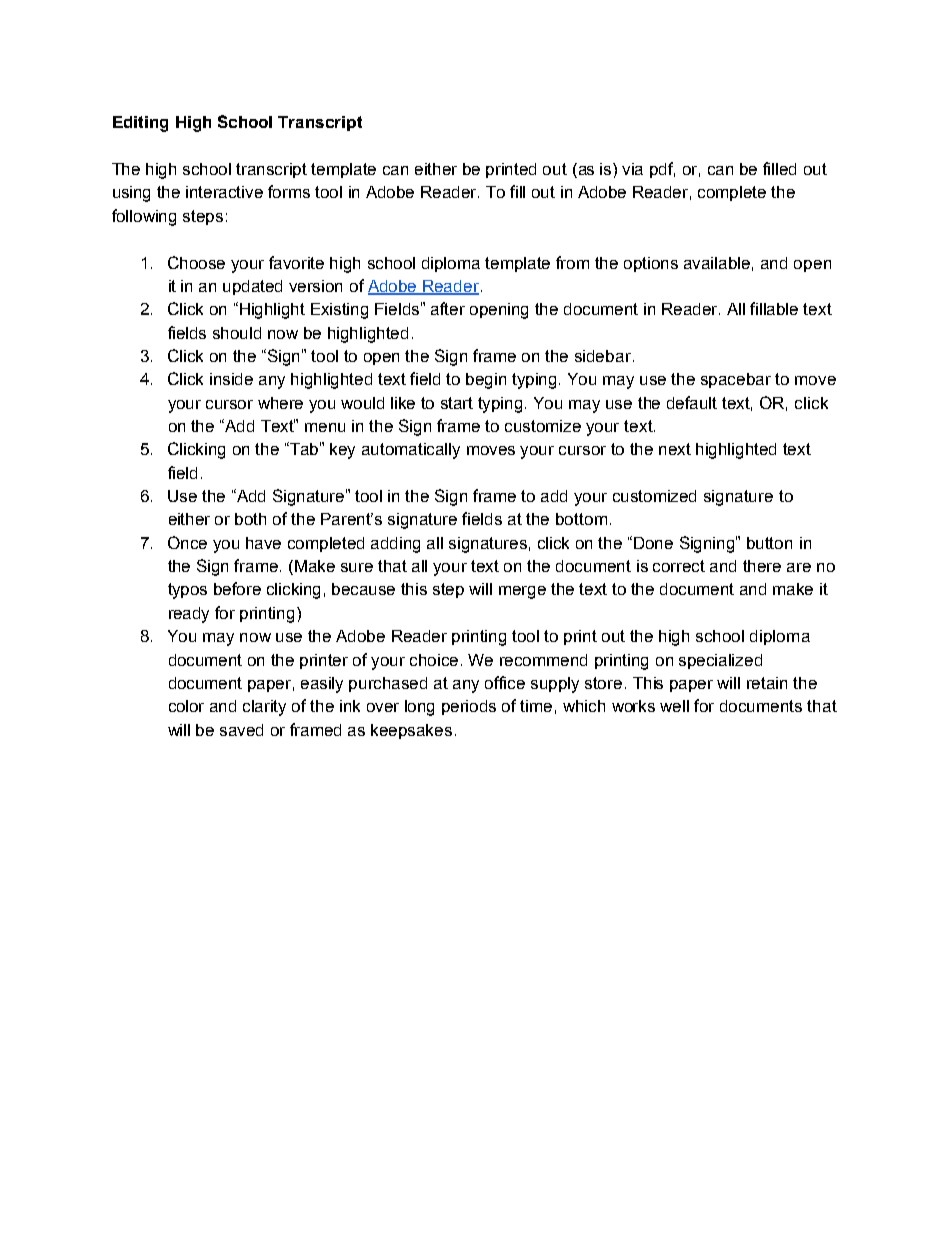 The image size is (952, 1233). I want to click on Editing, so click(140, 124).
